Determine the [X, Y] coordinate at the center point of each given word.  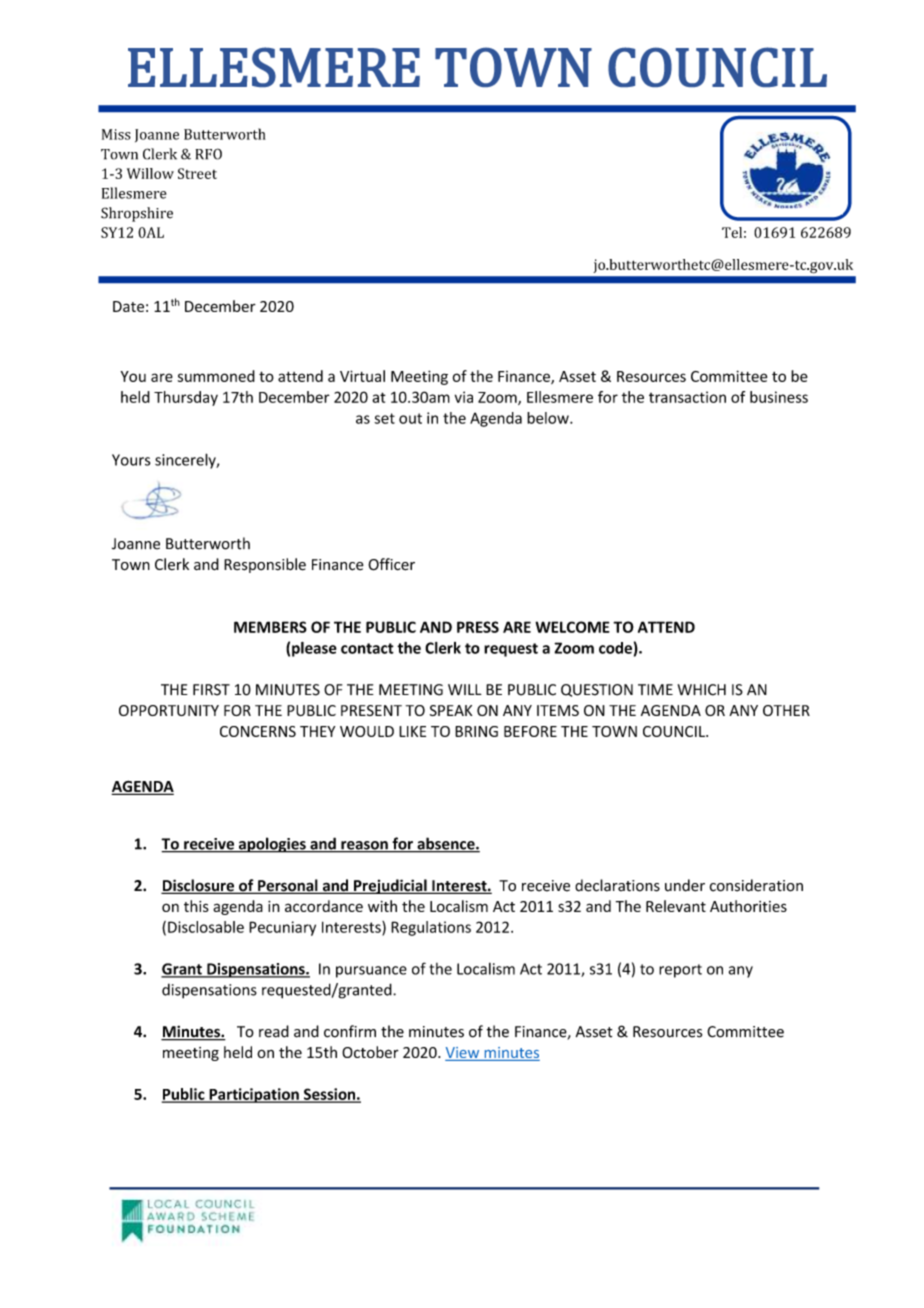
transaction [687, 397]
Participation [254, 1095]
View [463, 1054]
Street [197, 173]
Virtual [362, 376]
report [680, 971]
